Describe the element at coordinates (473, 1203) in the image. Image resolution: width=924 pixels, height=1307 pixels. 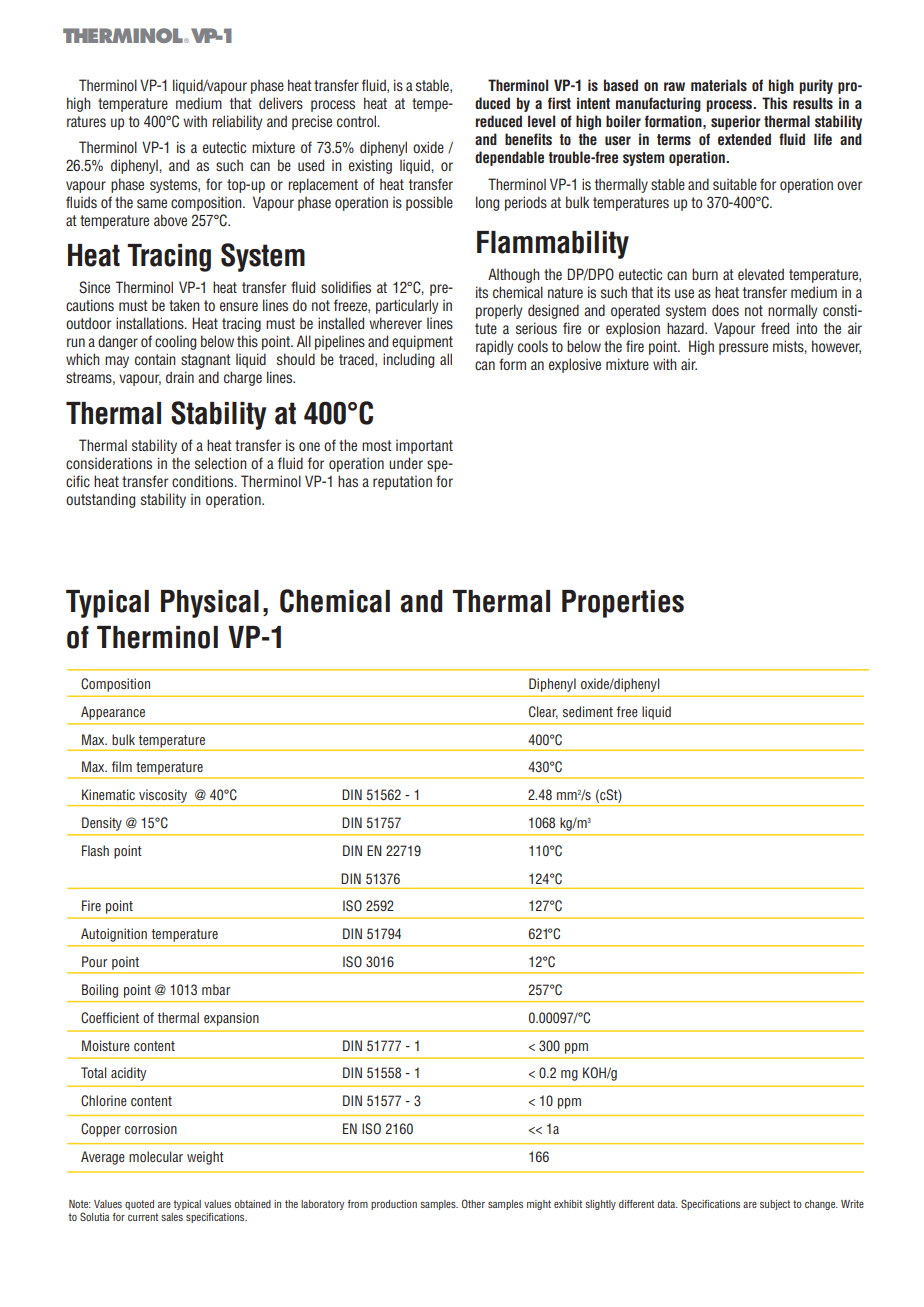
I see `Other` at that location.
